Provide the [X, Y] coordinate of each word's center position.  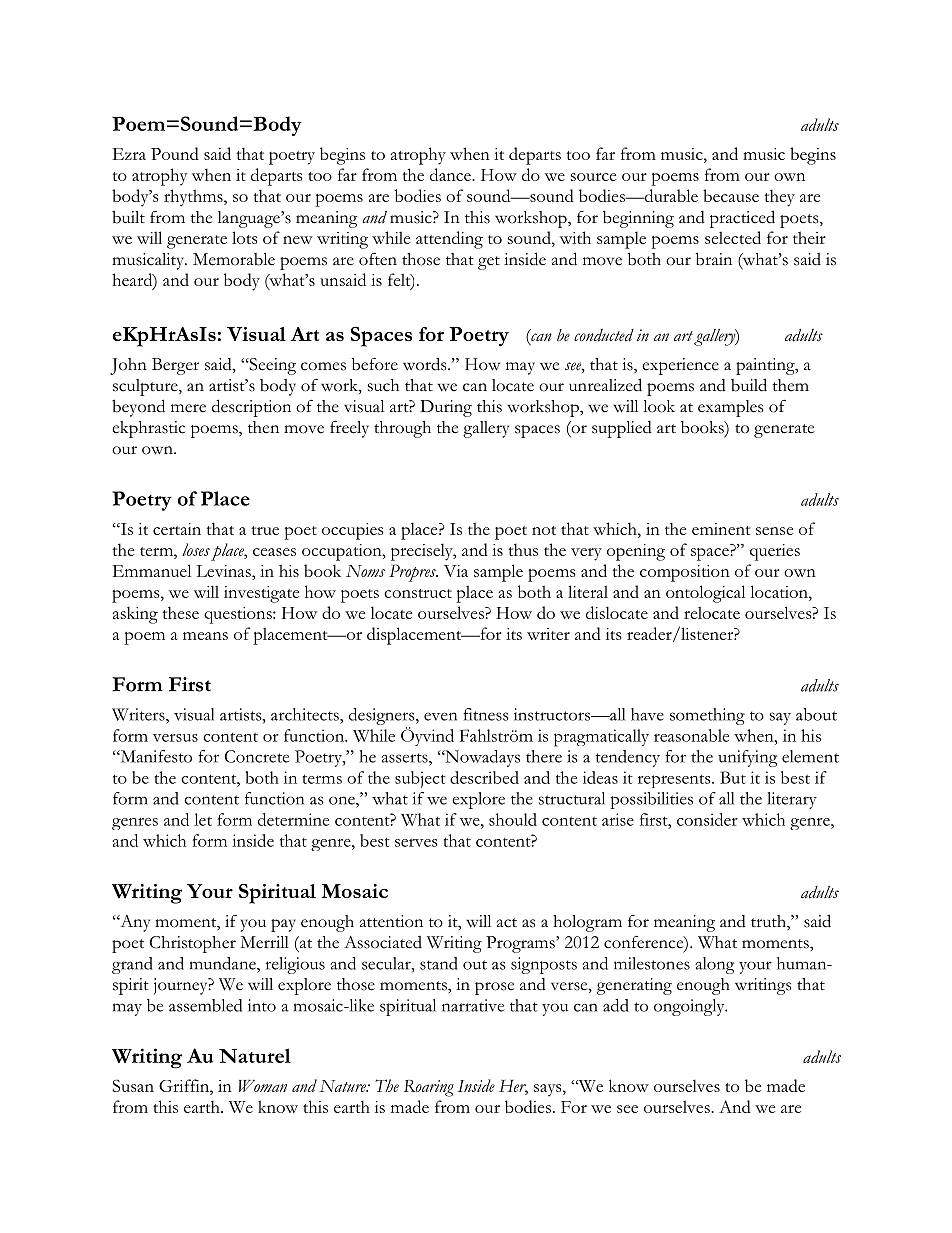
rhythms [194, 198]
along [714, 965]
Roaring [429, 1088]
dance [451, 174]
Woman [263, 1086]
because [731, 195]
